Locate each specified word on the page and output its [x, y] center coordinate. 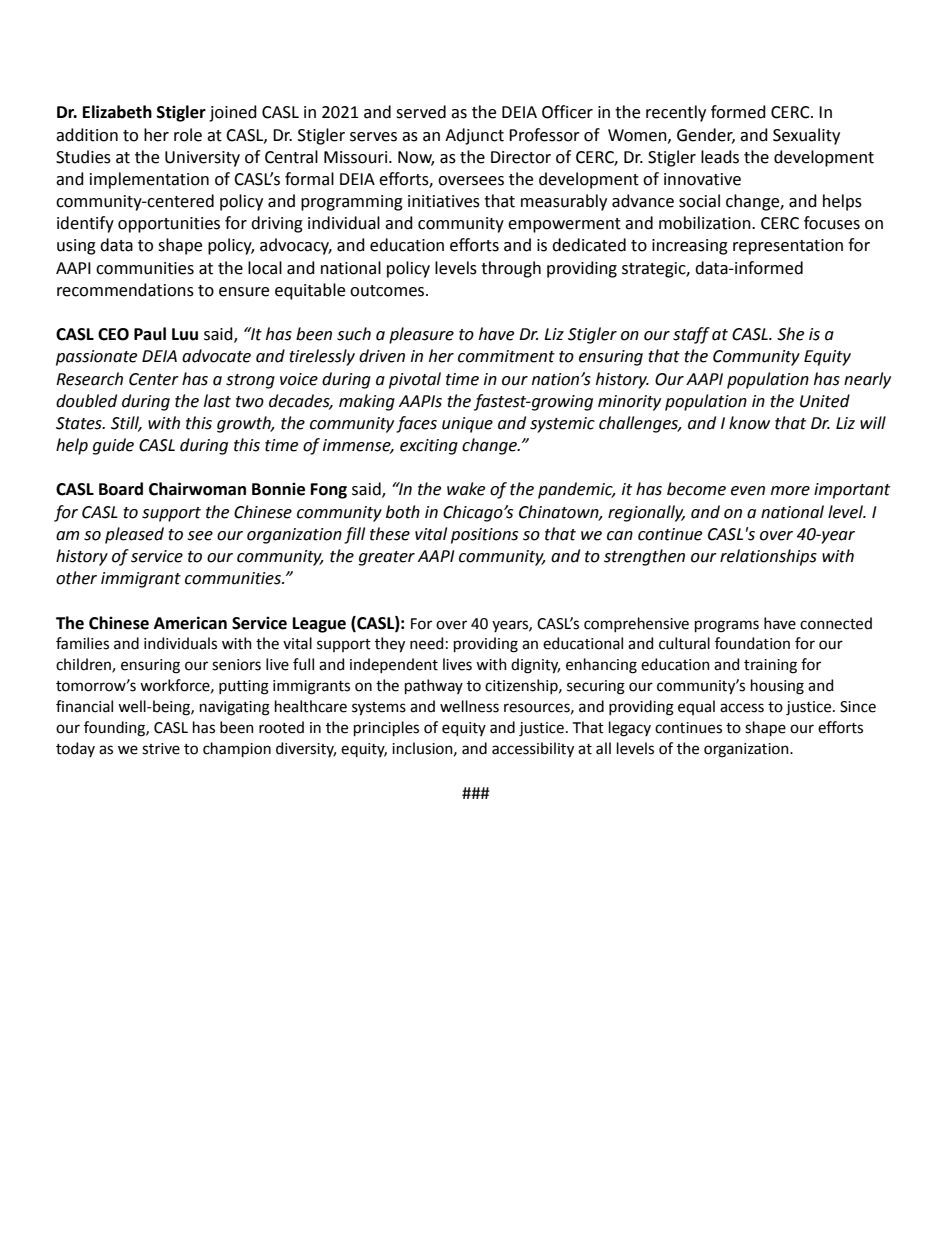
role [188, 135]
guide [113, 446]
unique [467, 425]
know [749, 423]
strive [161, 749]
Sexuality [806, 136]
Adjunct [474, 136]
